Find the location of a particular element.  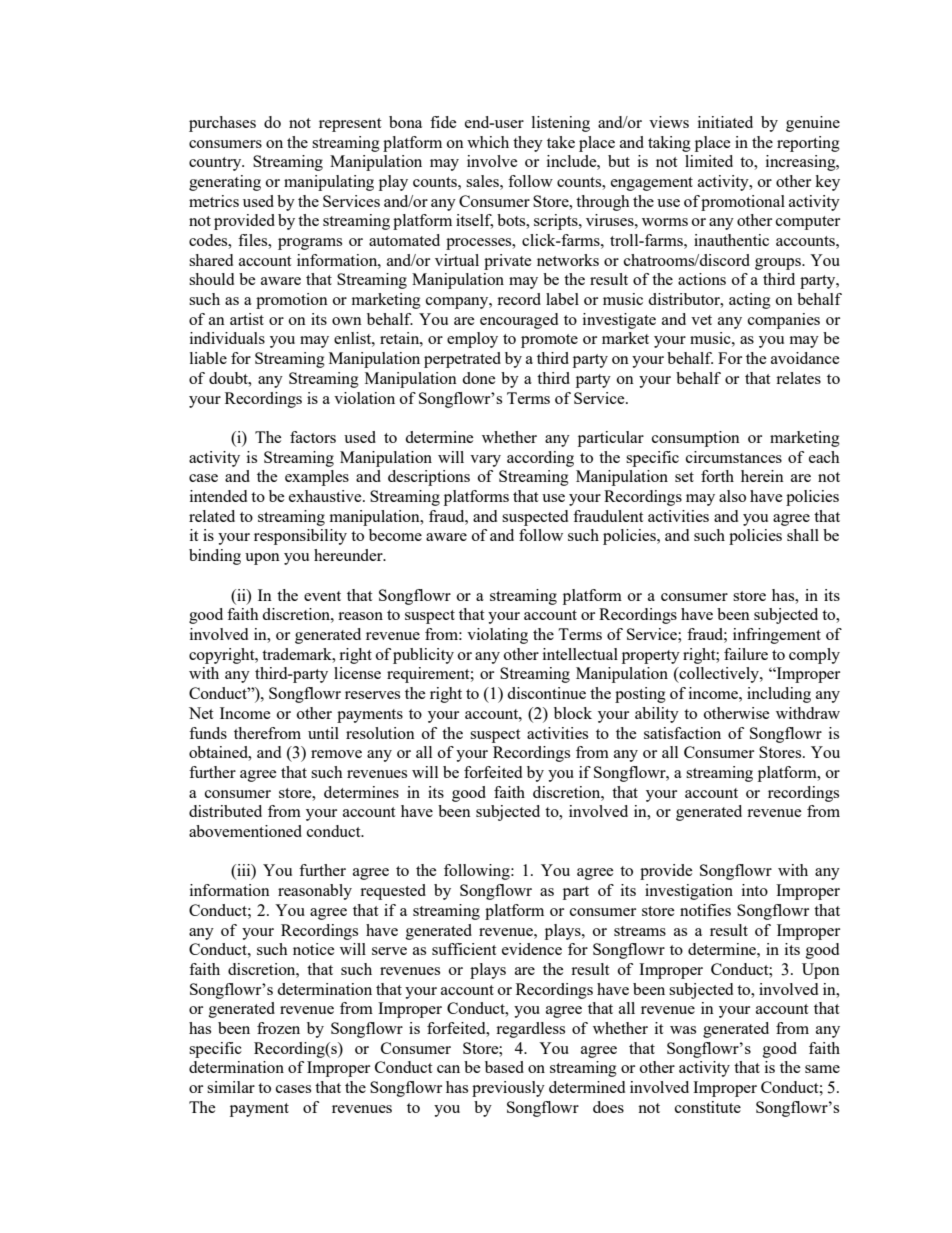

according is located at coordinates (540, 459).
